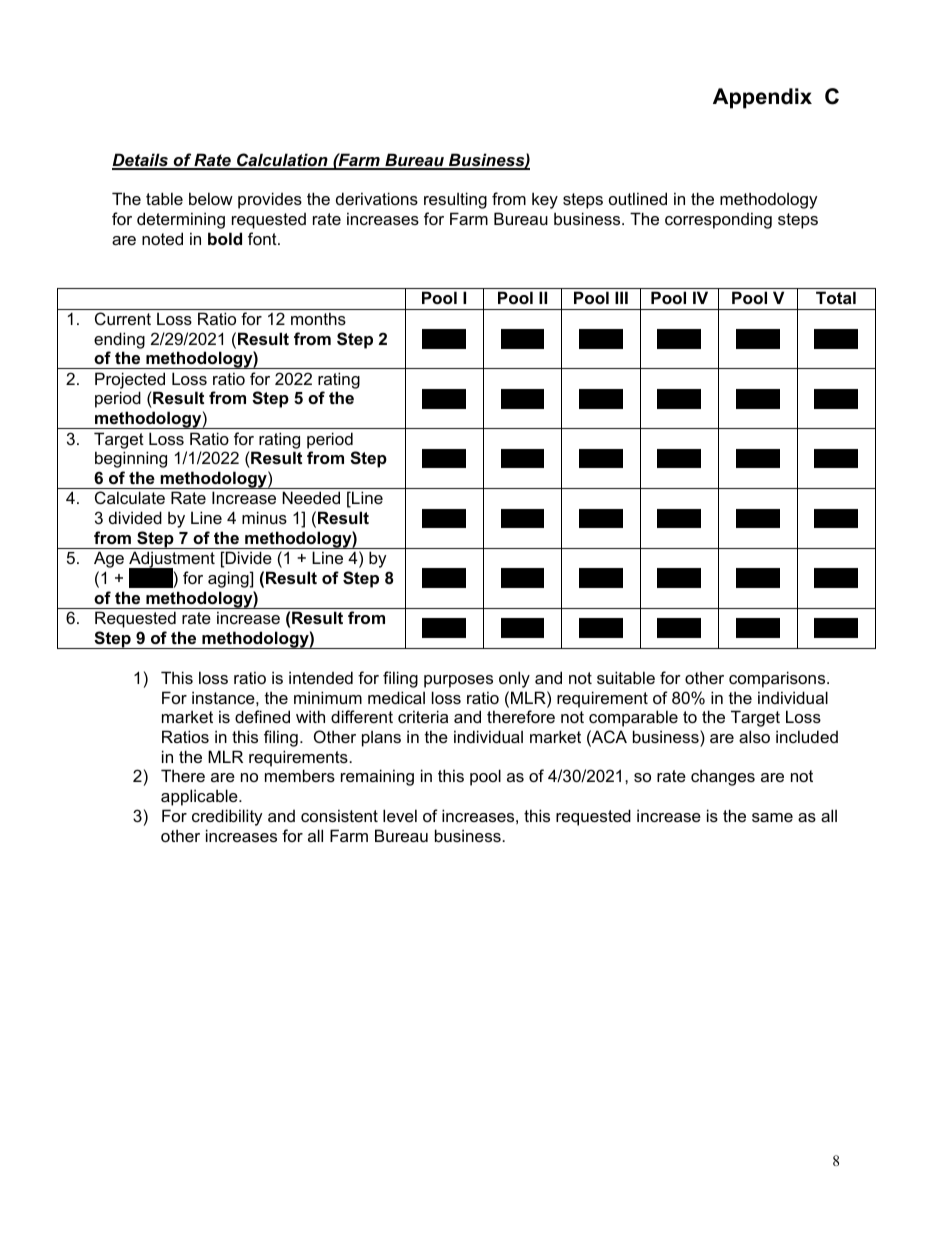  What do you see at coordinates (200, 797) in the screenshot?
I see `applicable` at bounding box center [200, 797].
